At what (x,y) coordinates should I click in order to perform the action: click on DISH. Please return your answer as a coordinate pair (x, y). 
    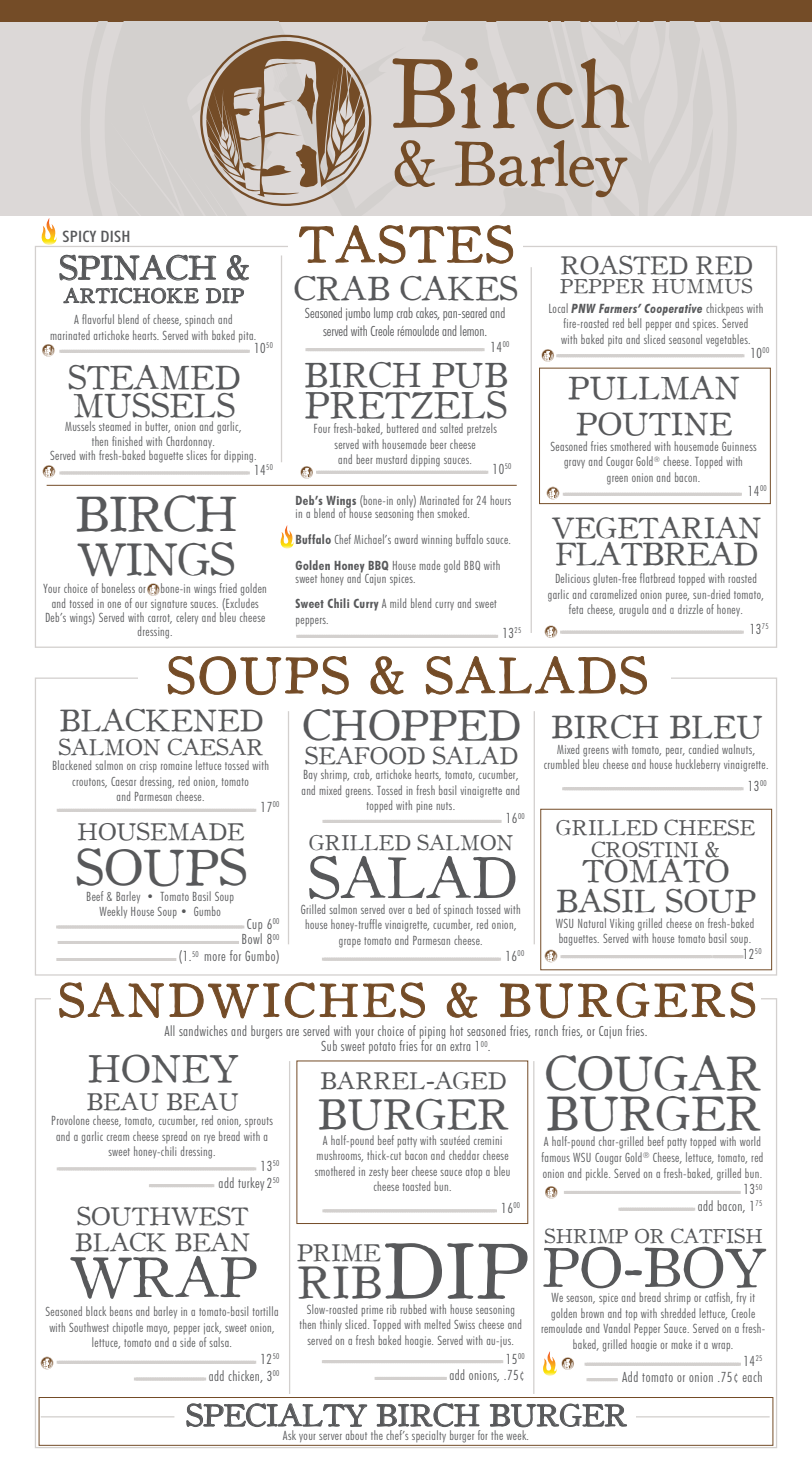
    Looking at the image, I should click on (115, 236).
